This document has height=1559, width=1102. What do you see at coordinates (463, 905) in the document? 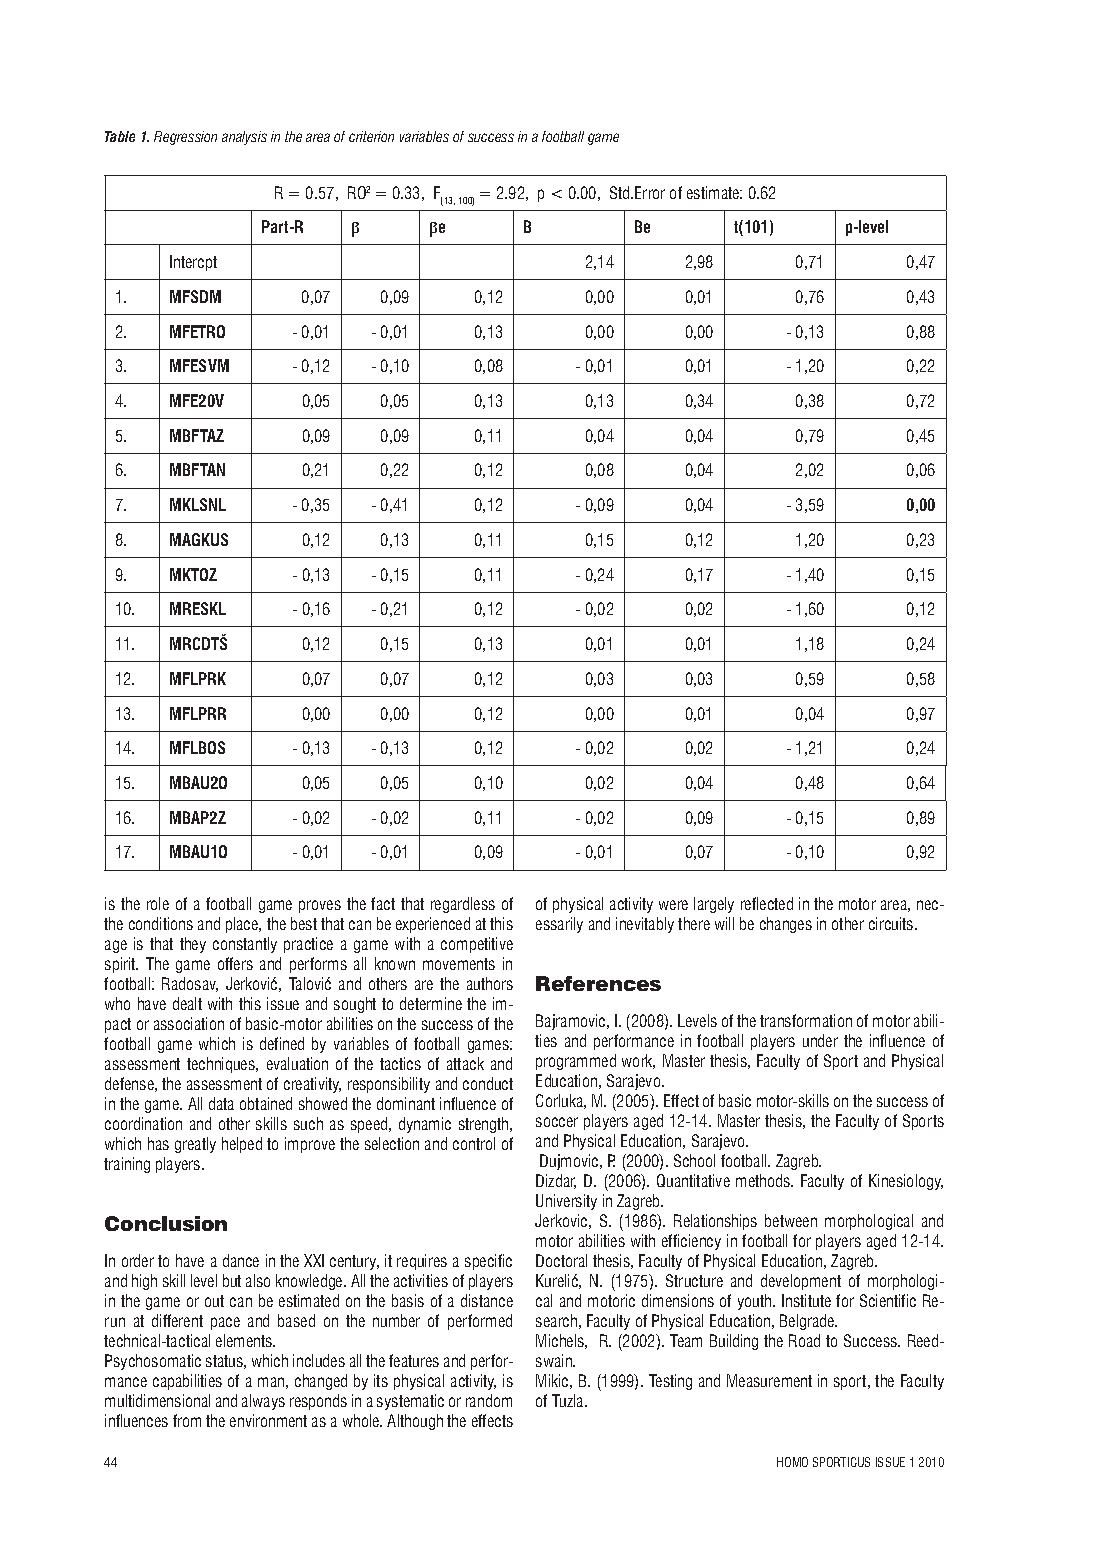
I see `regardless` at bounding box center [463, 905].
